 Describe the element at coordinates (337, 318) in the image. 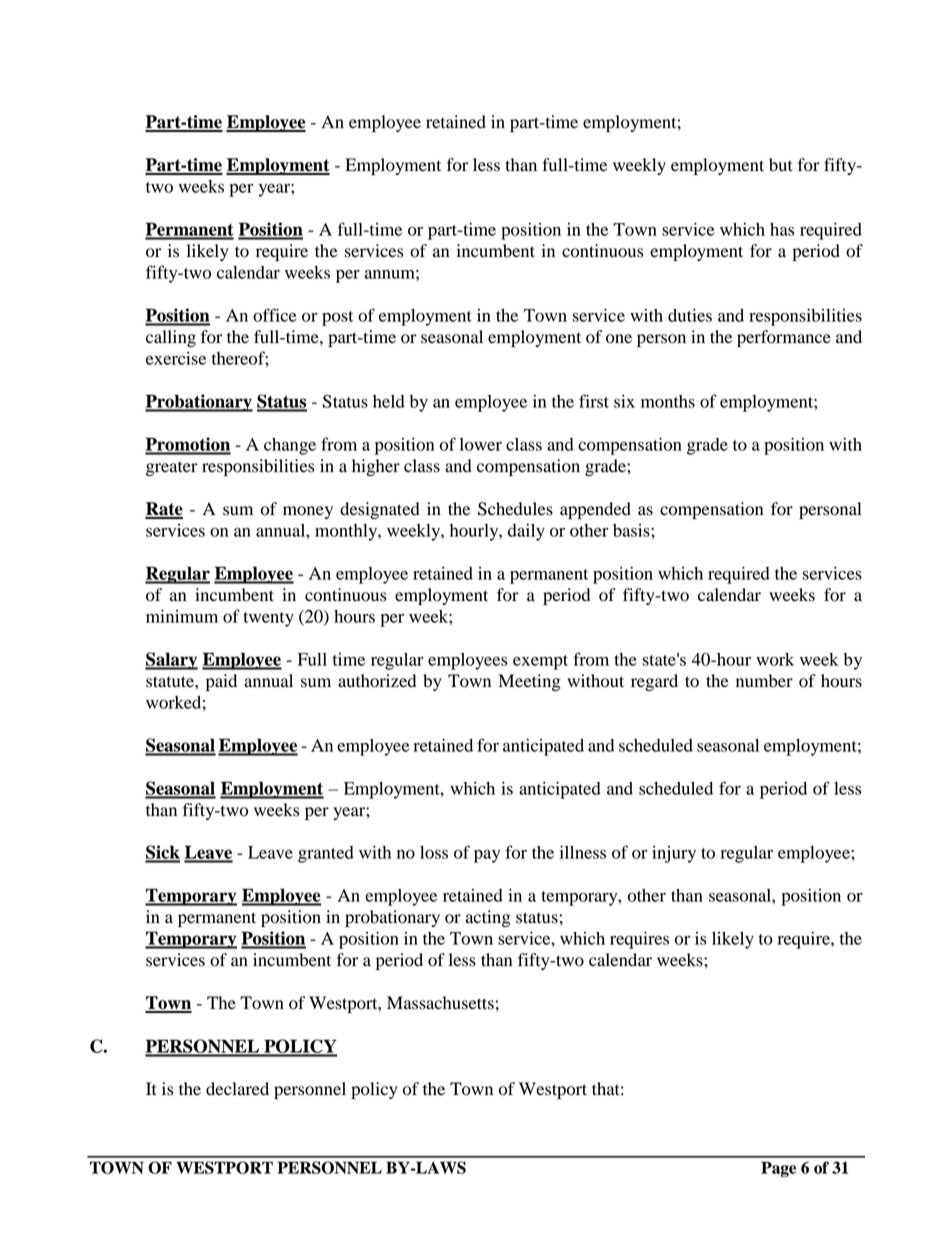

I see `post` at that location.
